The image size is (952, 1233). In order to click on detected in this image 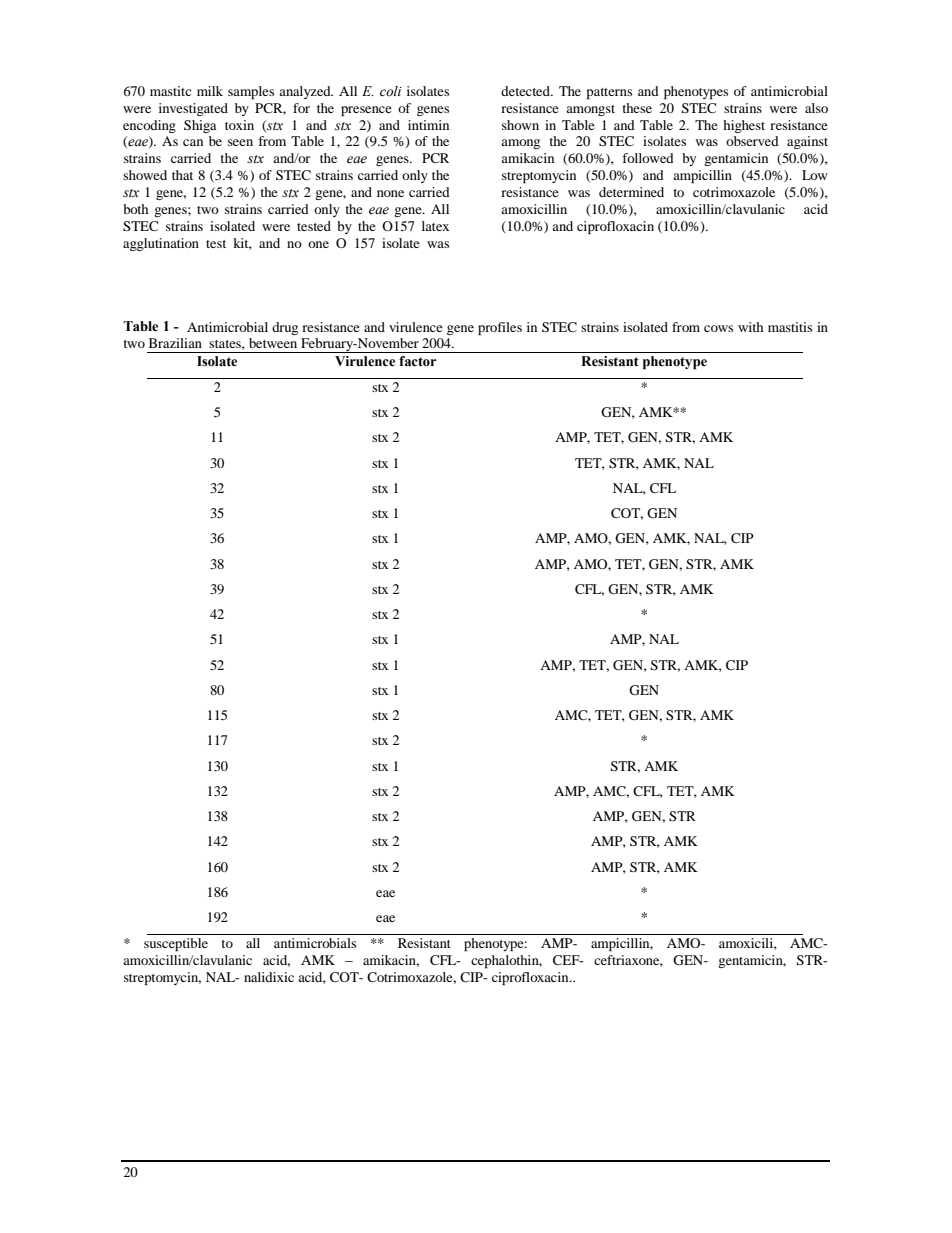, I will do `click(526, 91)`.
